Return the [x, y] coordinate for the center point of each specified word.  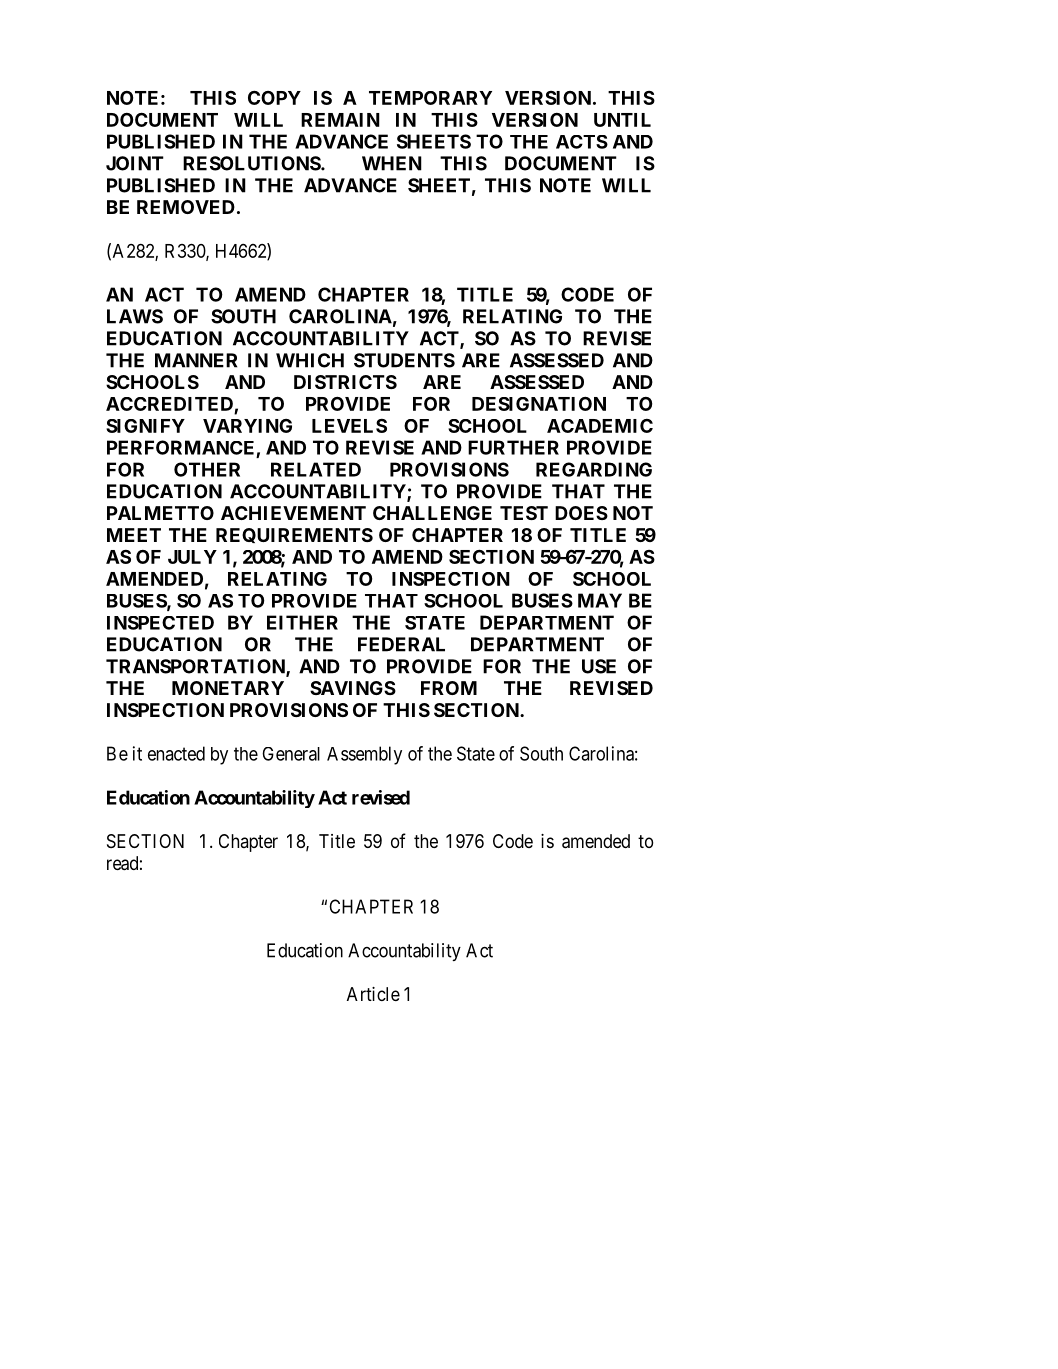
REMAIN [340, 120]
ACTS [582, 142]
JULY [192, 557]
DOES [581, 513]
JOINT [135, 163]
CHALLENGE [432, 513]
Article [373, 994]
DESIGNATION [539, 403]
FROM [449, 688]
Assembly [364, 755]
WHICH [310, 360]
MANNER [196, 360]
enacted [176, 753]
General [291, 754]
